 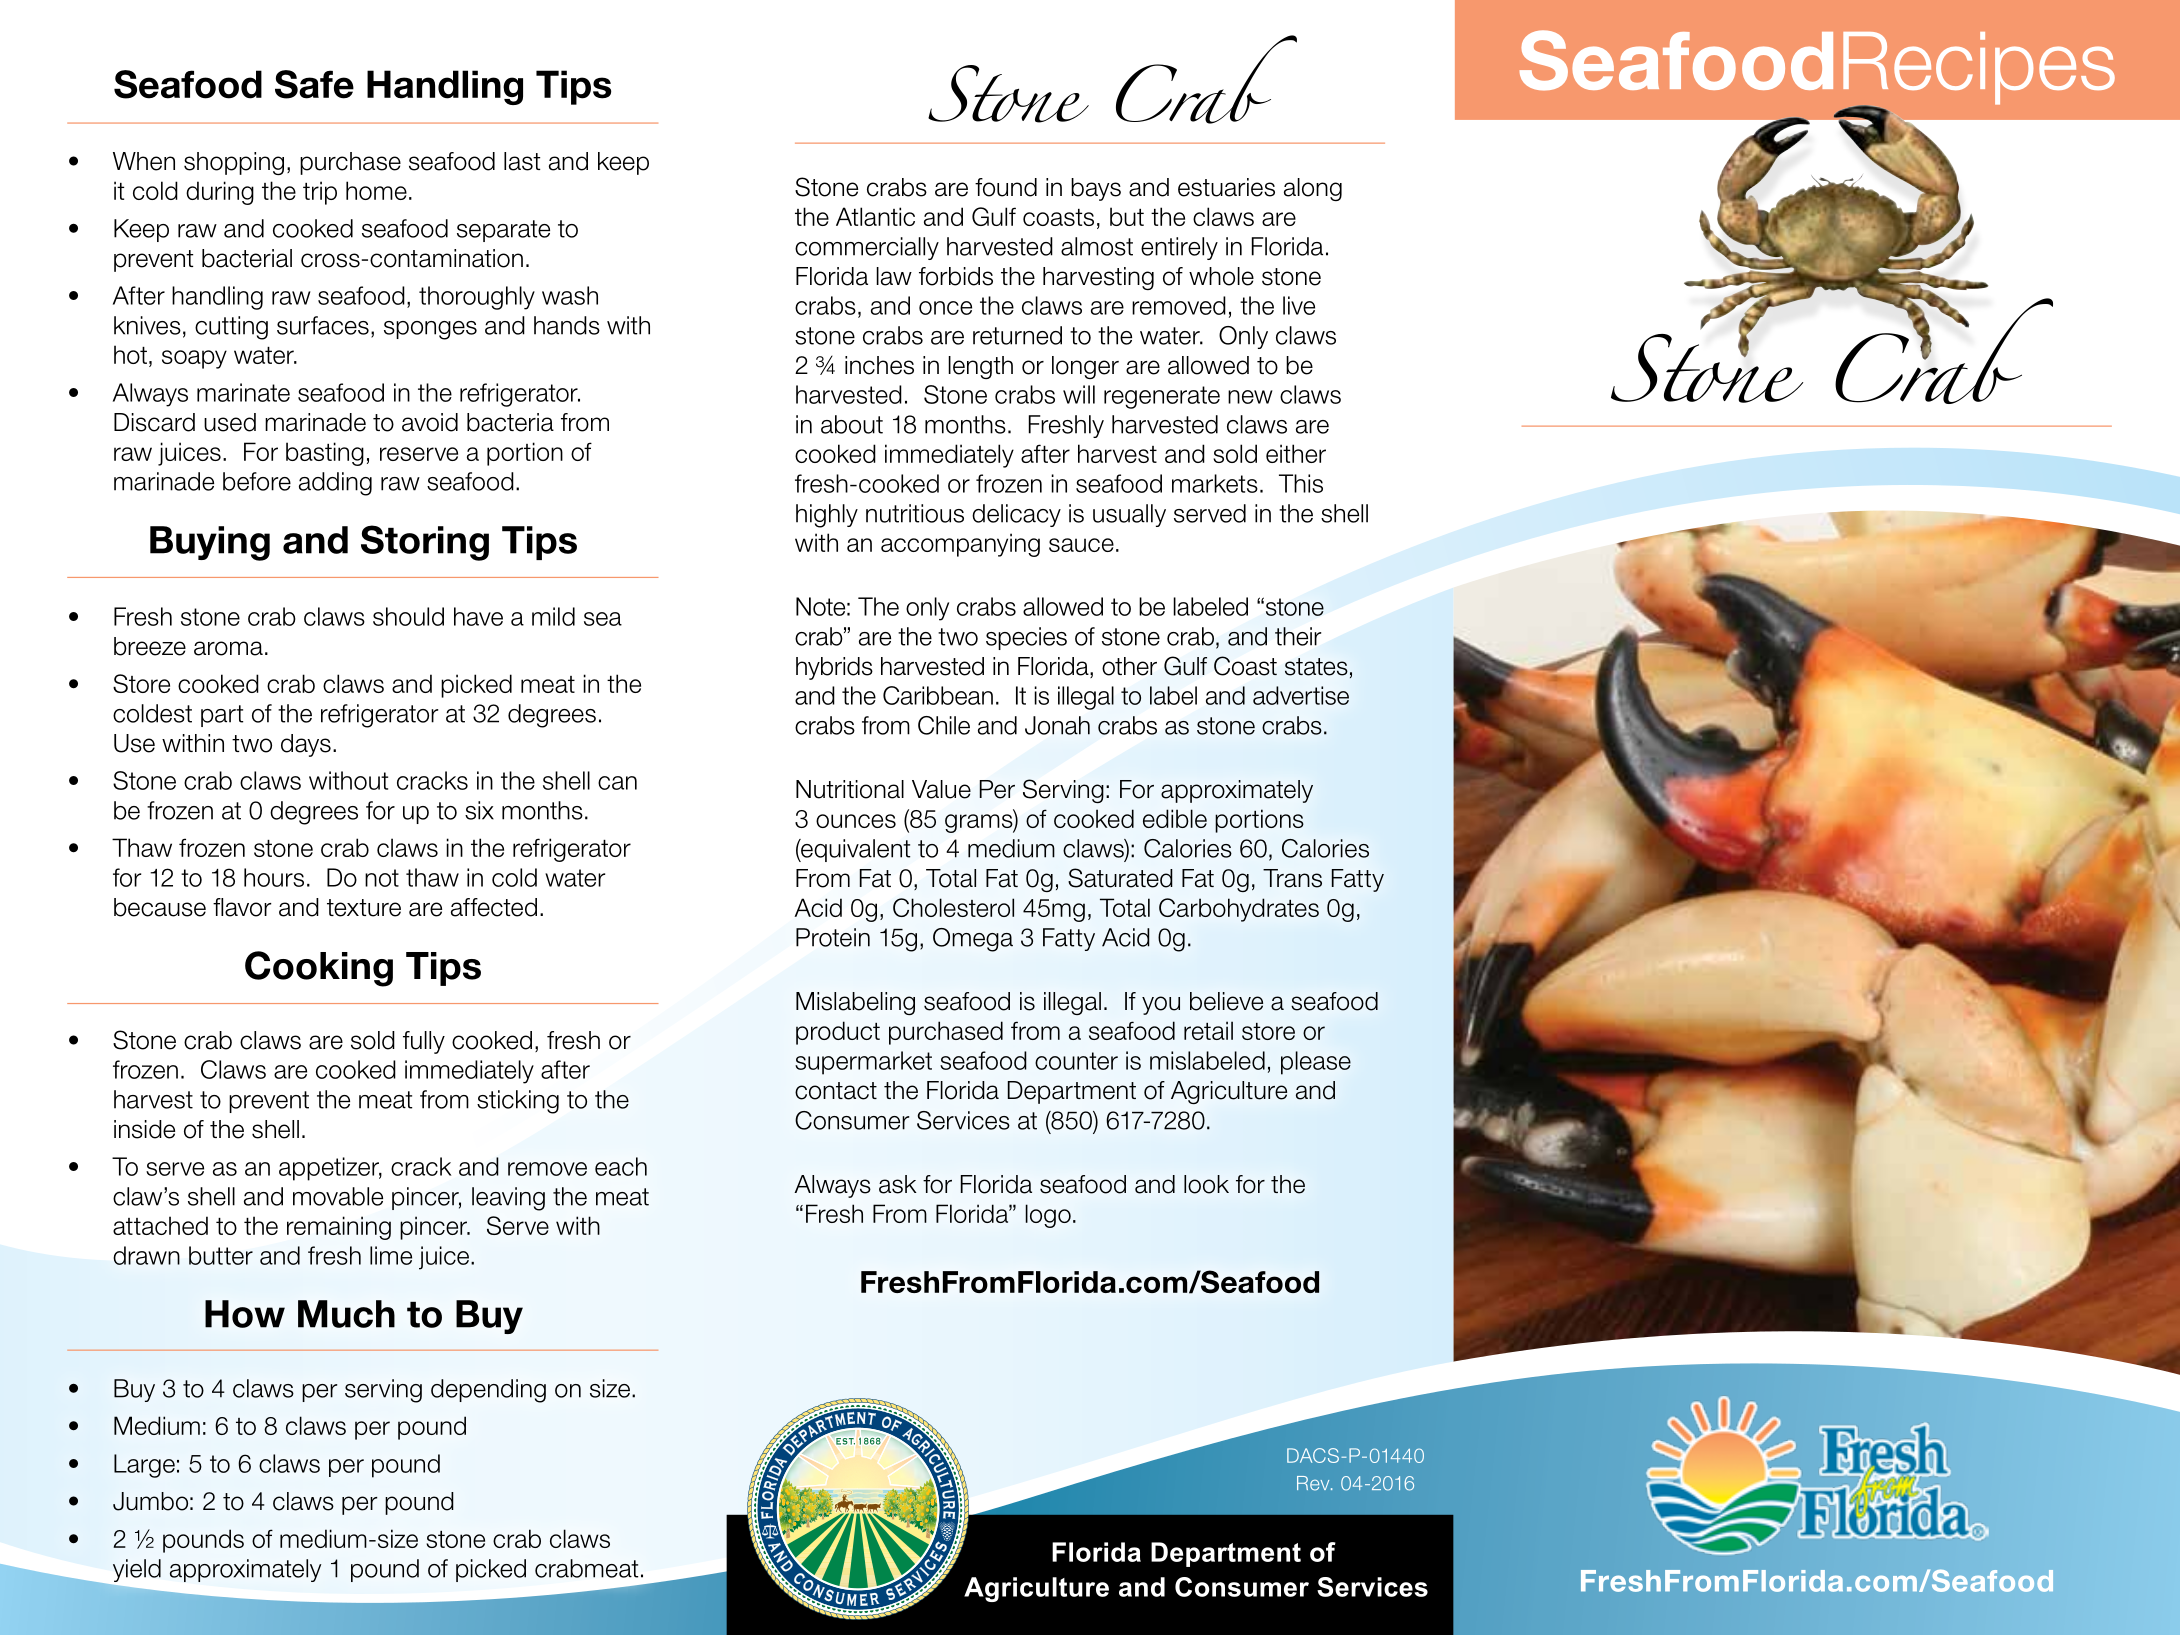 What do you see at coordinates (617, 783) in the image?
I see `can` at bounding box center [617, 783].
